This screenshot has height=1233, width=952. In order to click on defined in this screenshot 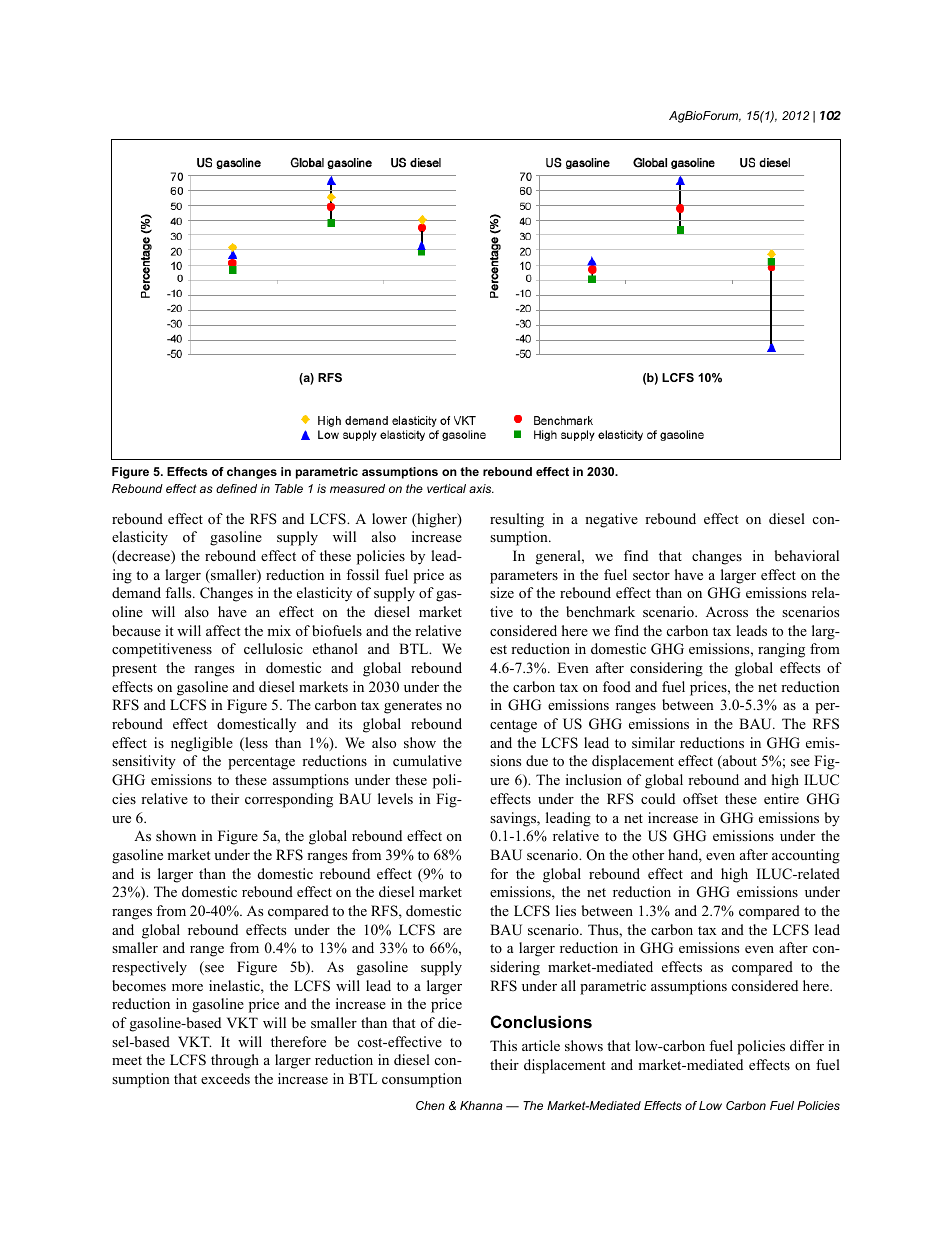, I will do `click(236, 488)`.
